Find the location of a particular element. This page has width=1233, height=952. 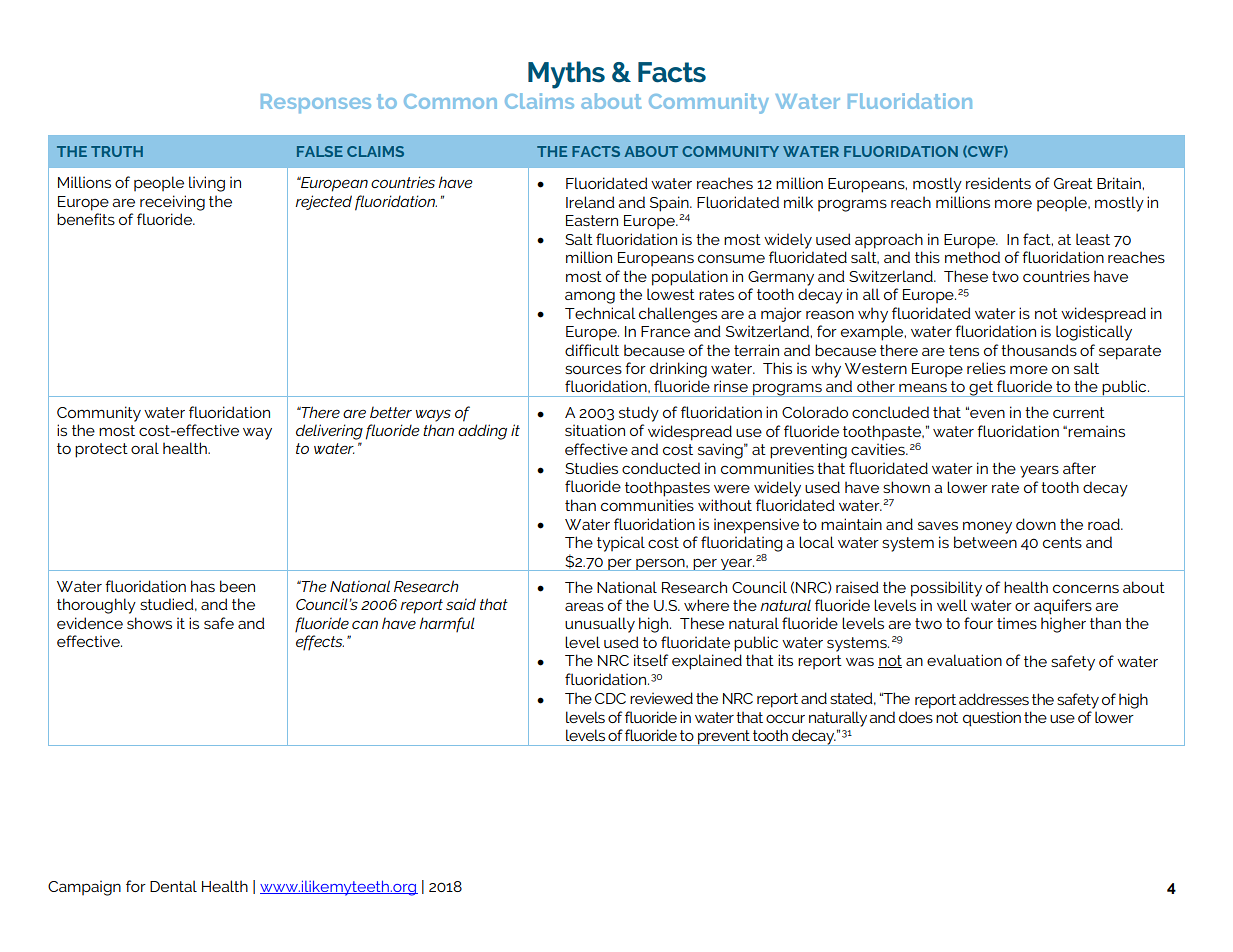

Dental is located at coordinates (173, 886).
